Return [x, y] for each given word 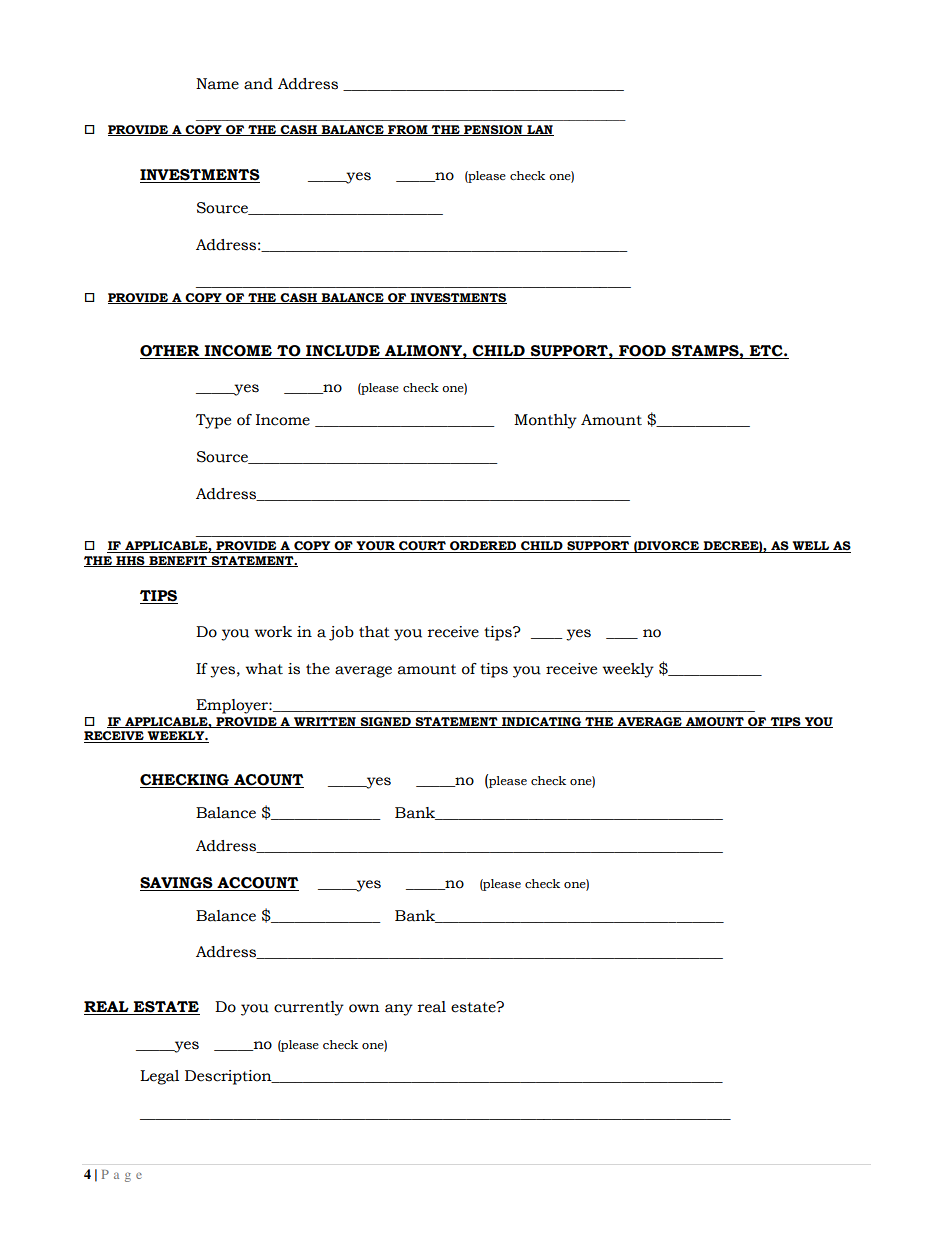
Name [217, 84]
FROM [408, 130]
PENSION [493, 130]
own [364, 1008]
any [399, 1010]
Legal [159, 1077]
